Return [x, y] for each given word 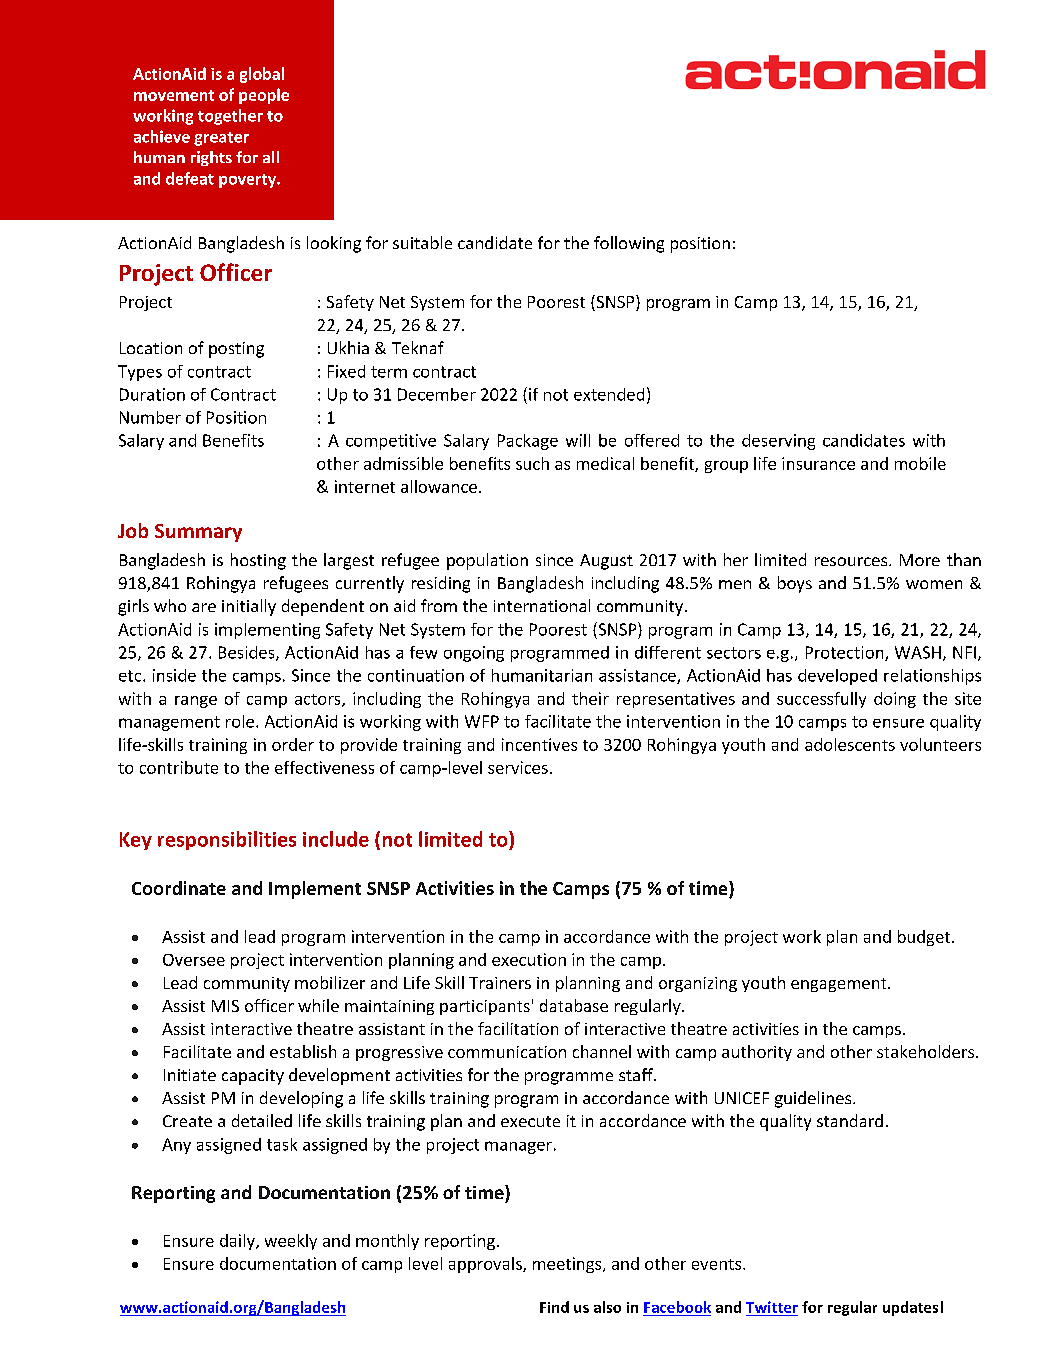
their [590, 698]
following [629, 244]
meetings [568, 1265]
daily [238, 1242]
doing [895, 700]
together [230, 117]
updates [910, 1308]
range [196, 702]
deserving [778, 442]
